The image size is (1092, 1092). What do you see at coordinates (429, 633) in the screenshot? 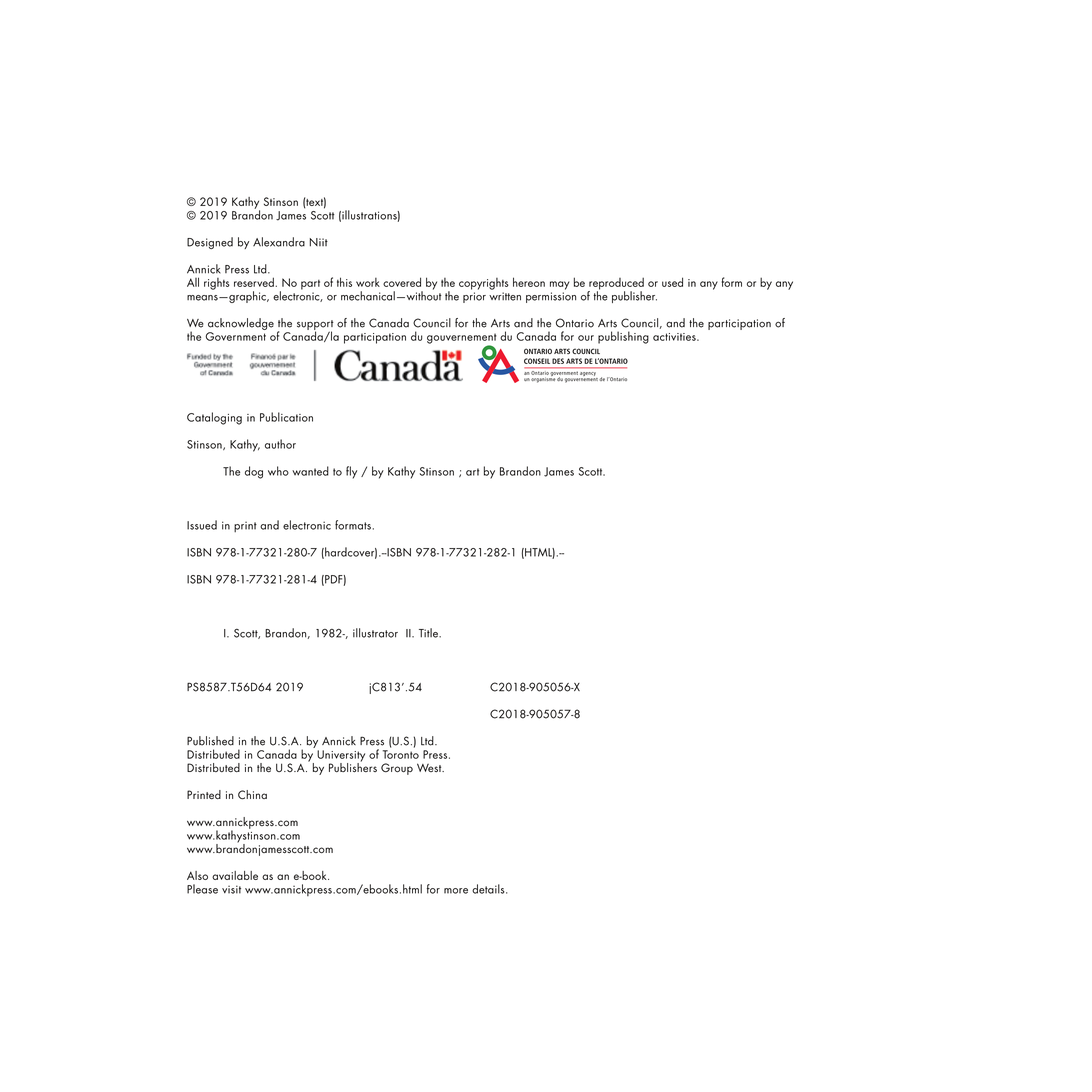
I see `Title` at bounding box center [429, 633].
